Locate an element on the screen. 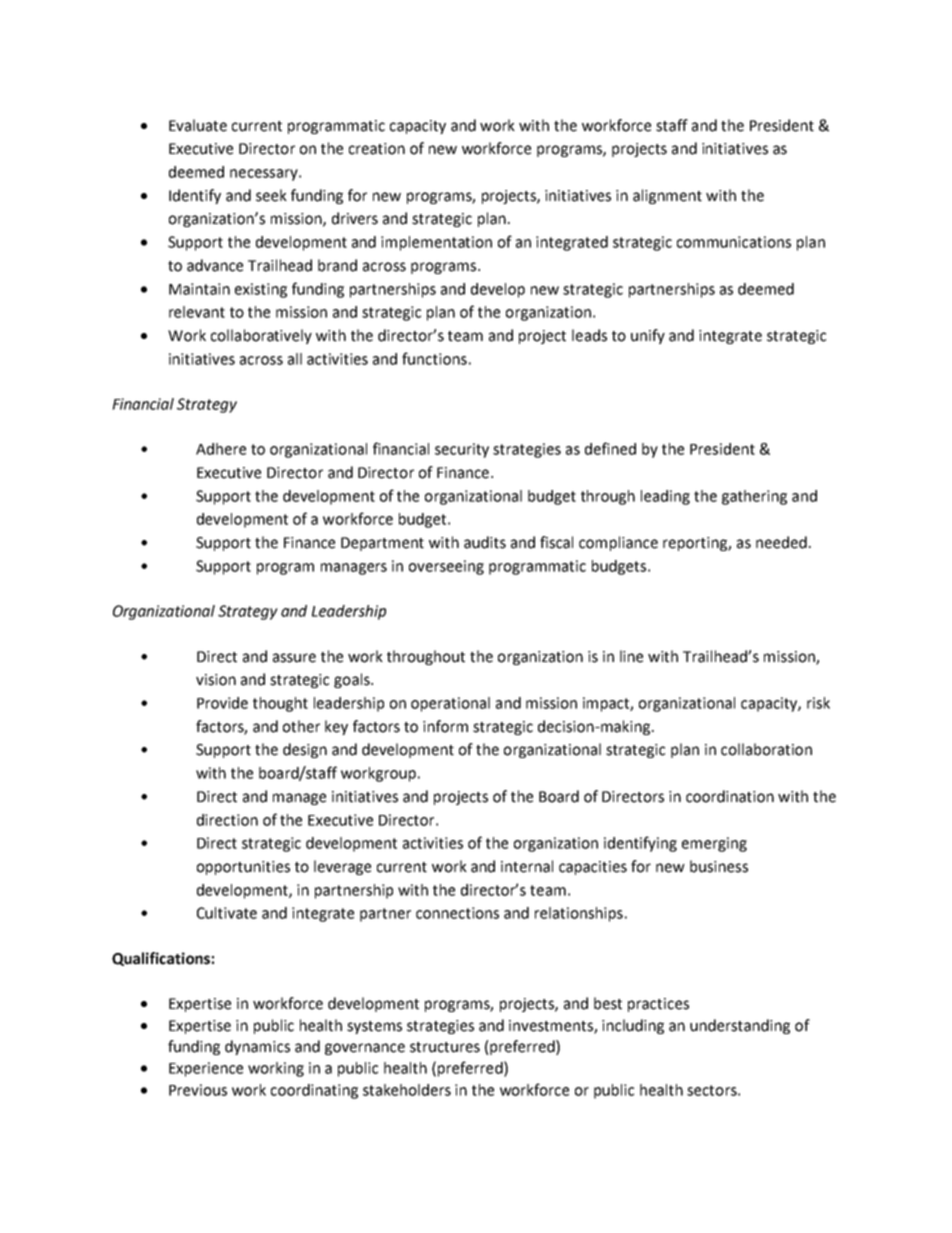 The width and height of the screenshot is (952, 1233). creation is located at coordinates (377, 149).
